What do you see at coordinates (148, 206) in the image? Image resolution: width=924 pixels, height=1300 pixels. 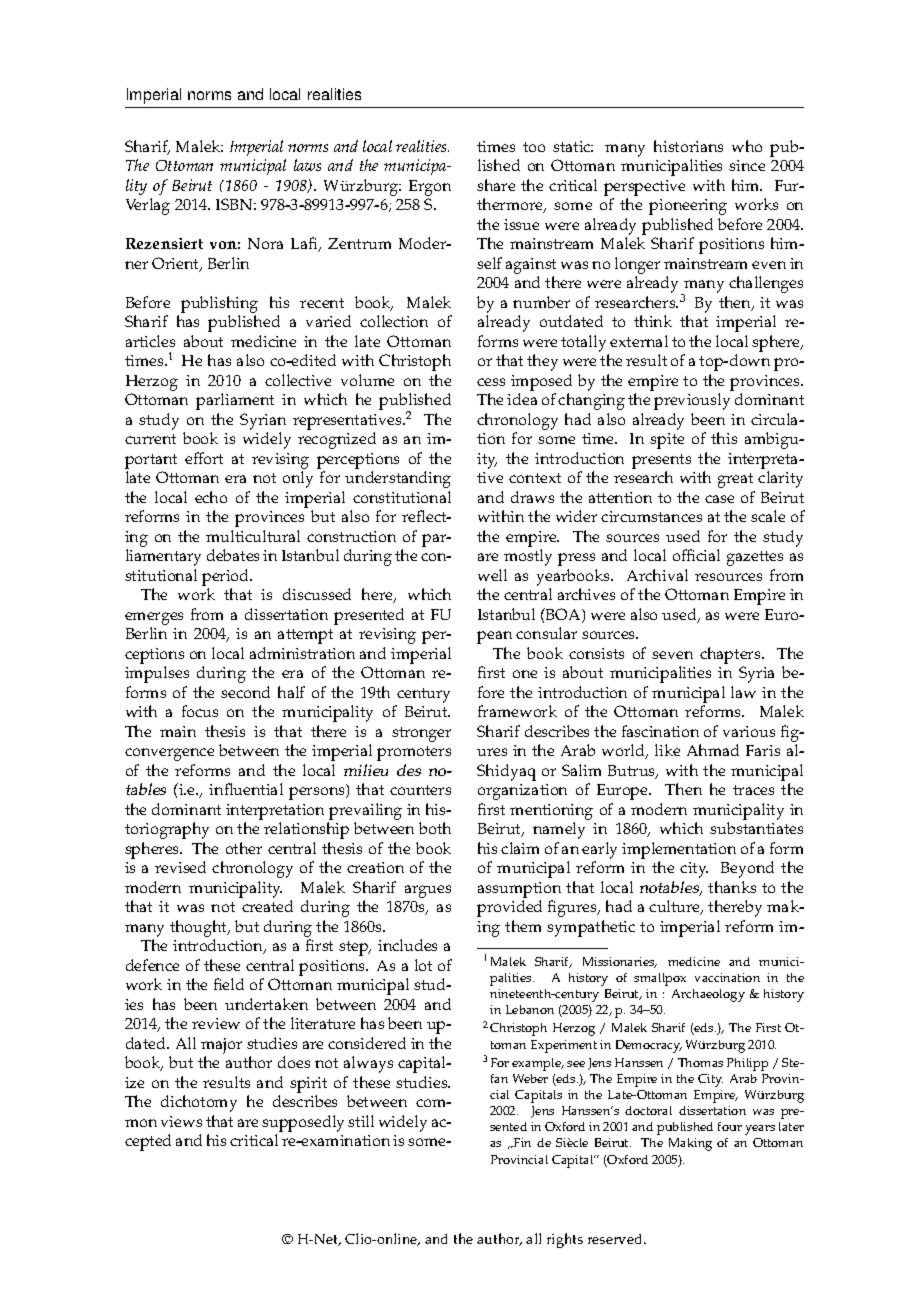 I see `Verlag` at bounding box center [148, 206].
